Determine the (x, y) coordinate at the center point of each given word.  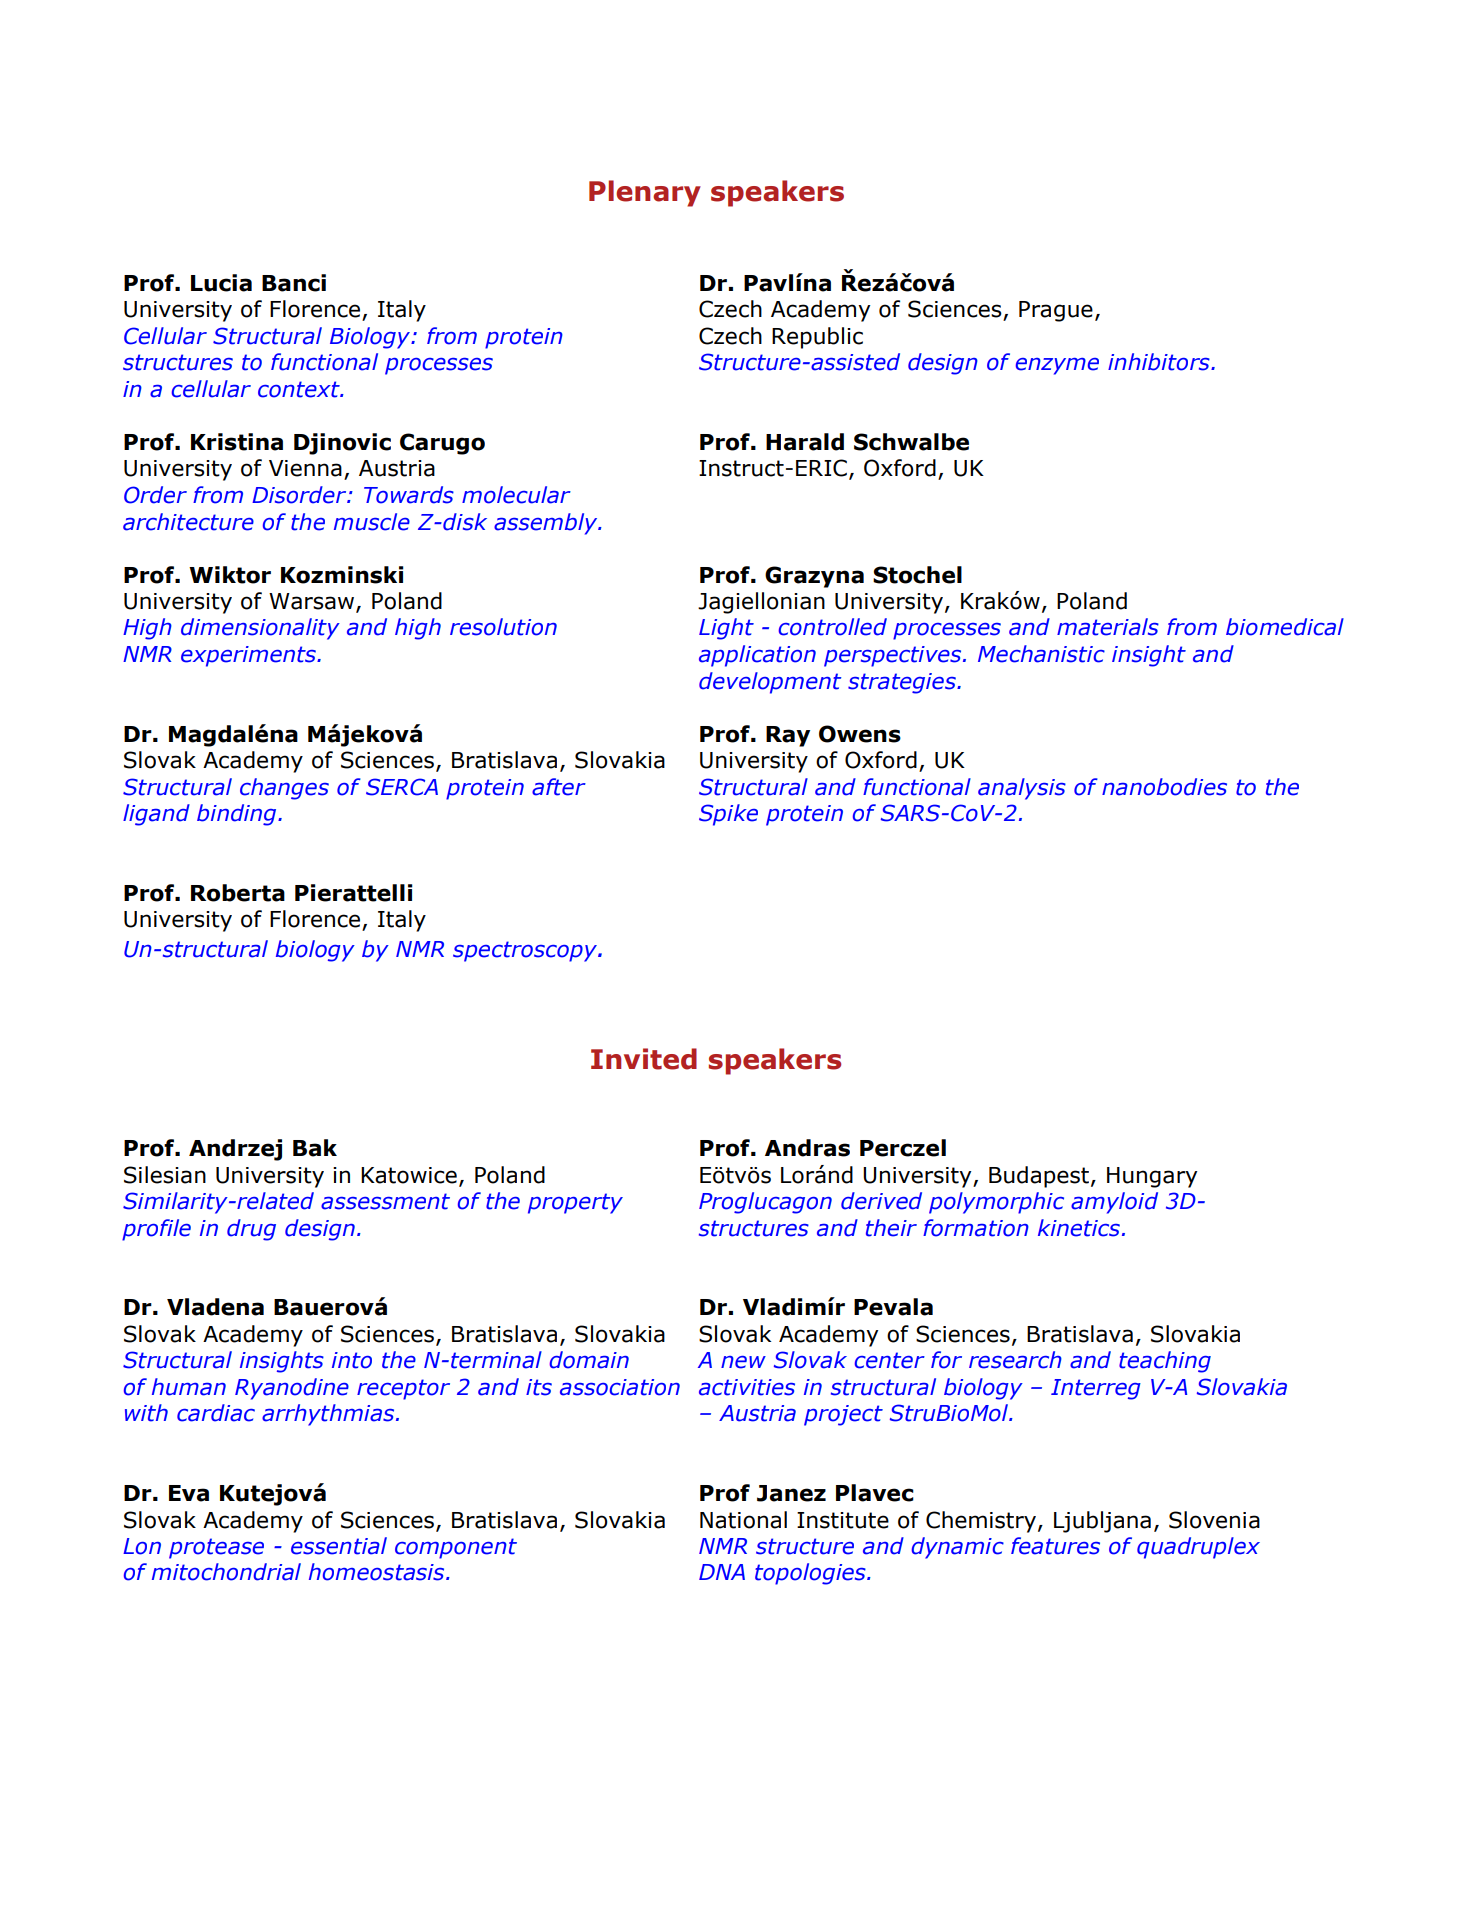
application (757, 656)
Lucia (221, 283)
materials (1108, 627)
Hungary (1152, 1177)
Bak (315, 1148)
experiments (249, 656)
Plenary (645, 193)
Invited (644, 1059)
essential (339, 1546)
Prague (1056, 311)
